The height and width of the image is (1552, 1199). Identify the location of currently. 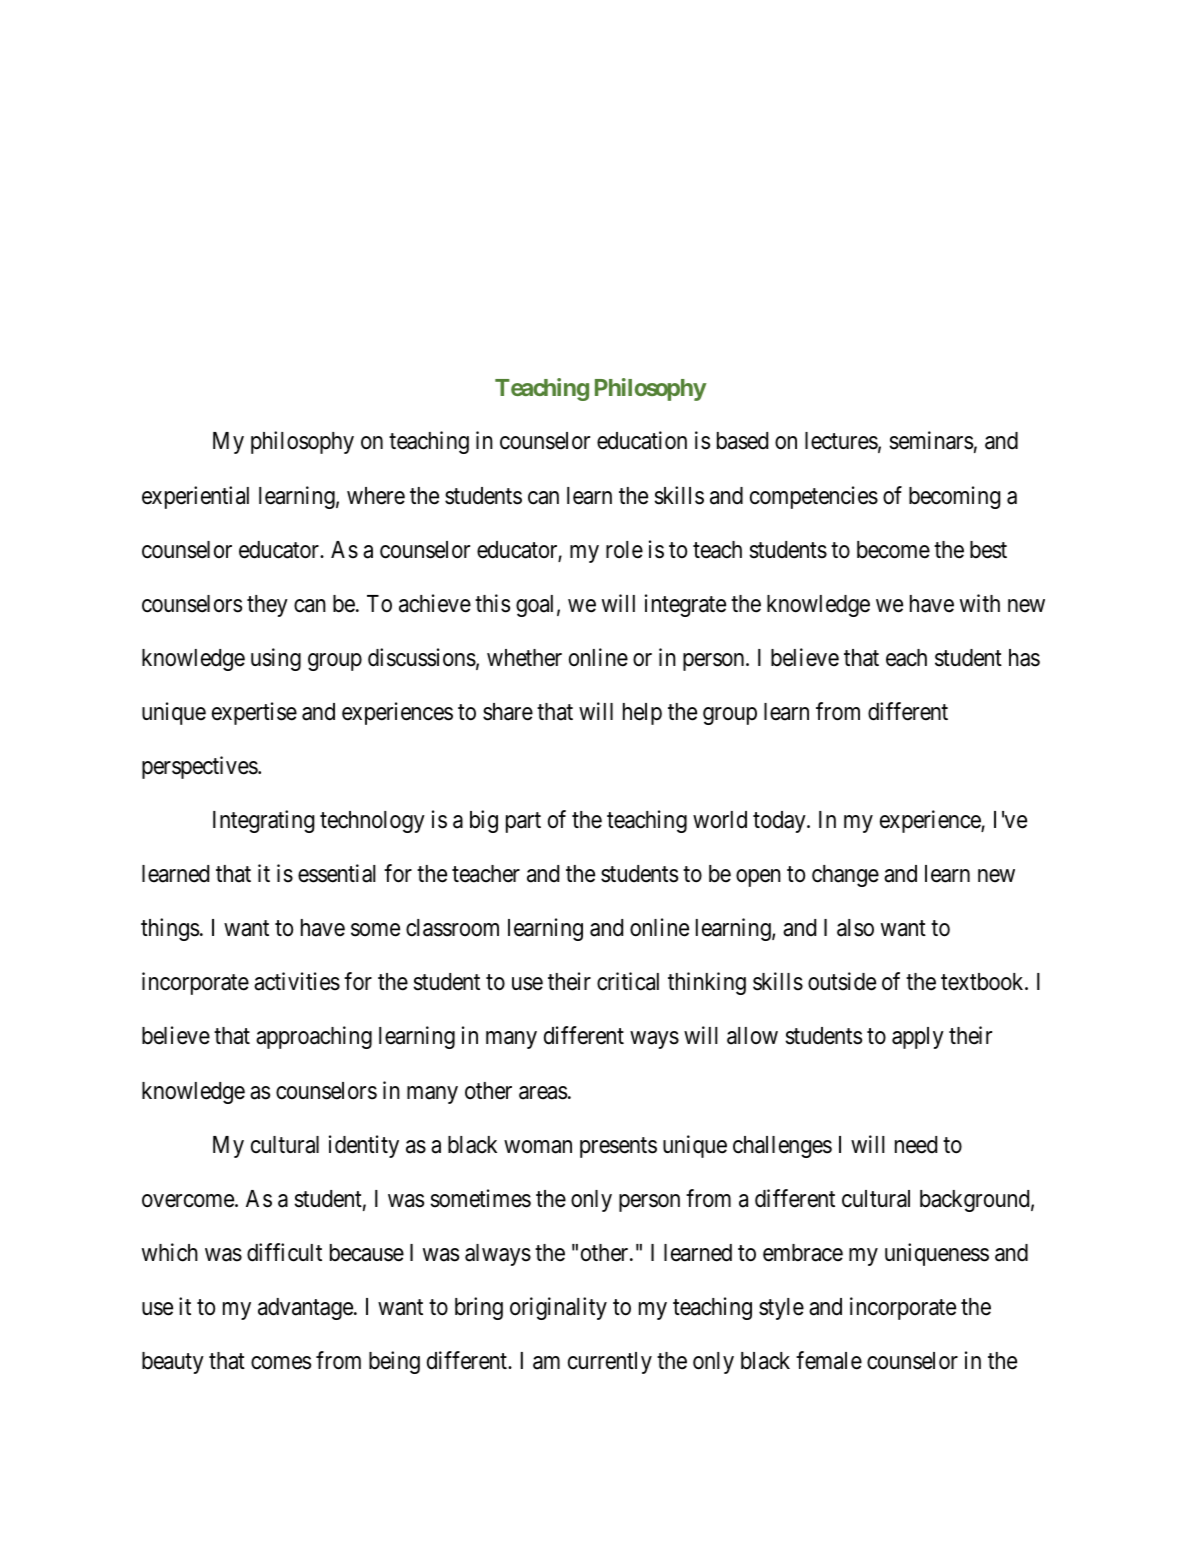
(610, 1363).
